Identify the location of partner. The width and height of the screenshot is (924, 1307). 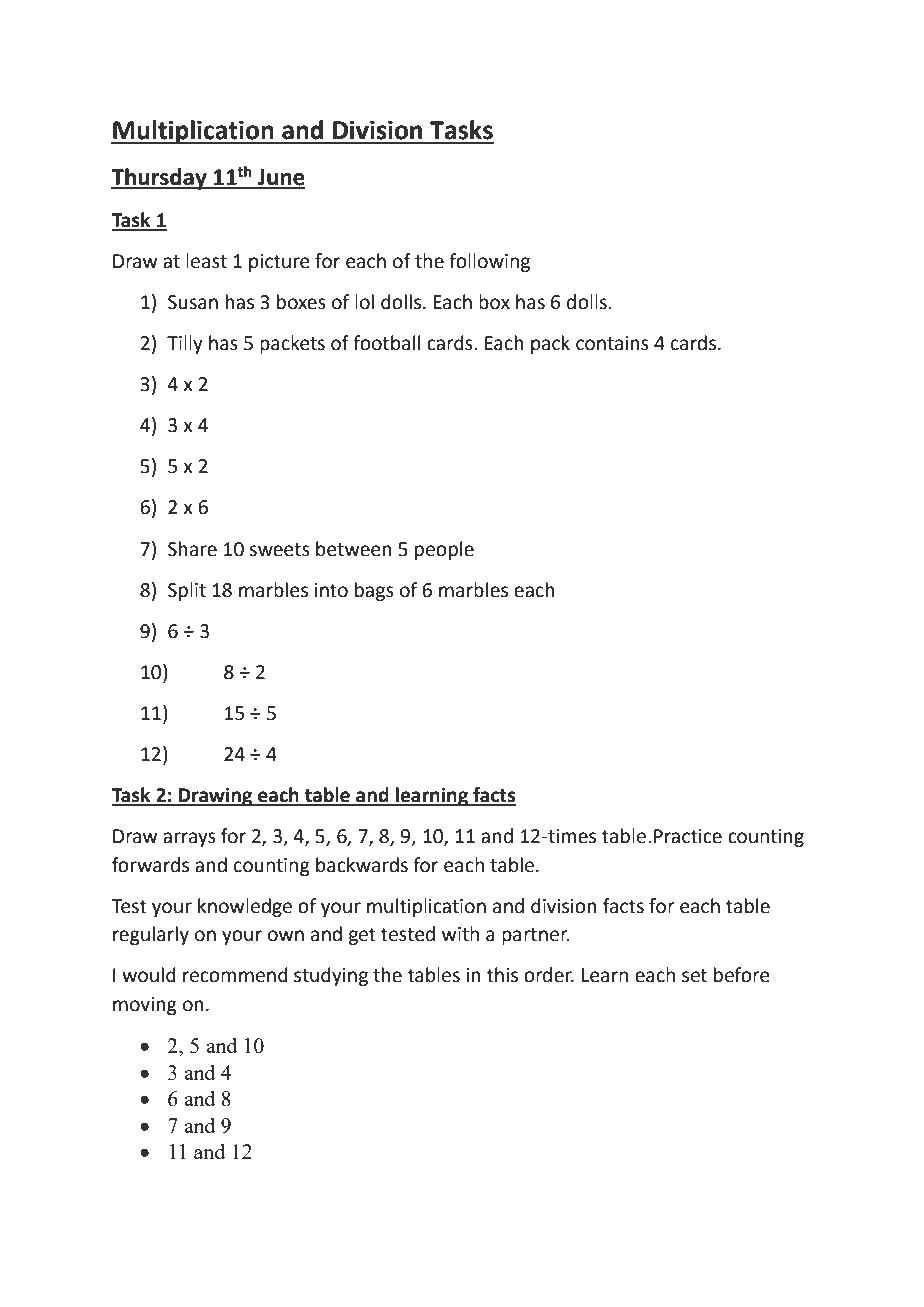
(536, 936).
